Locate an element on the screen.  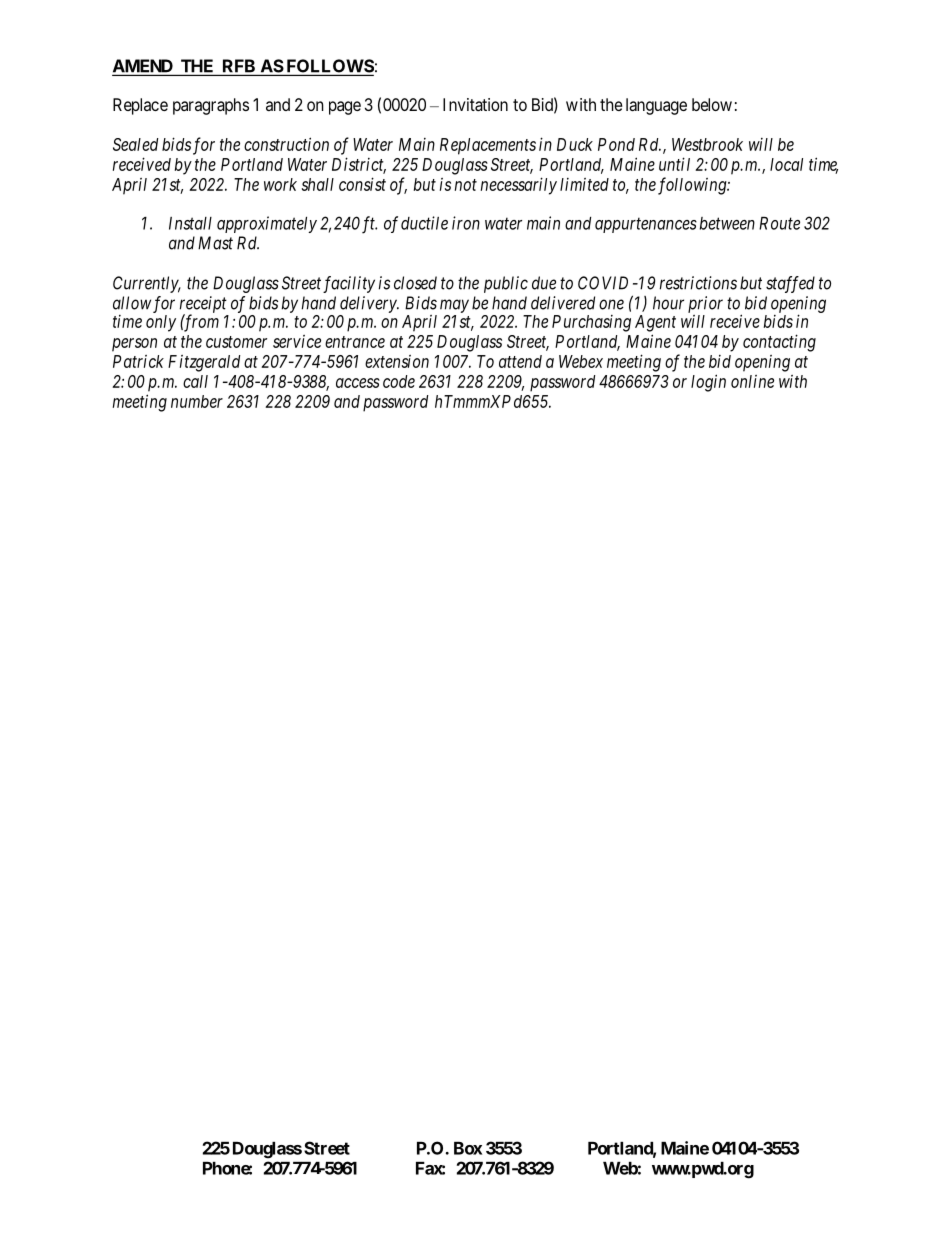
Invitation is located at coordinates (475, 104).
